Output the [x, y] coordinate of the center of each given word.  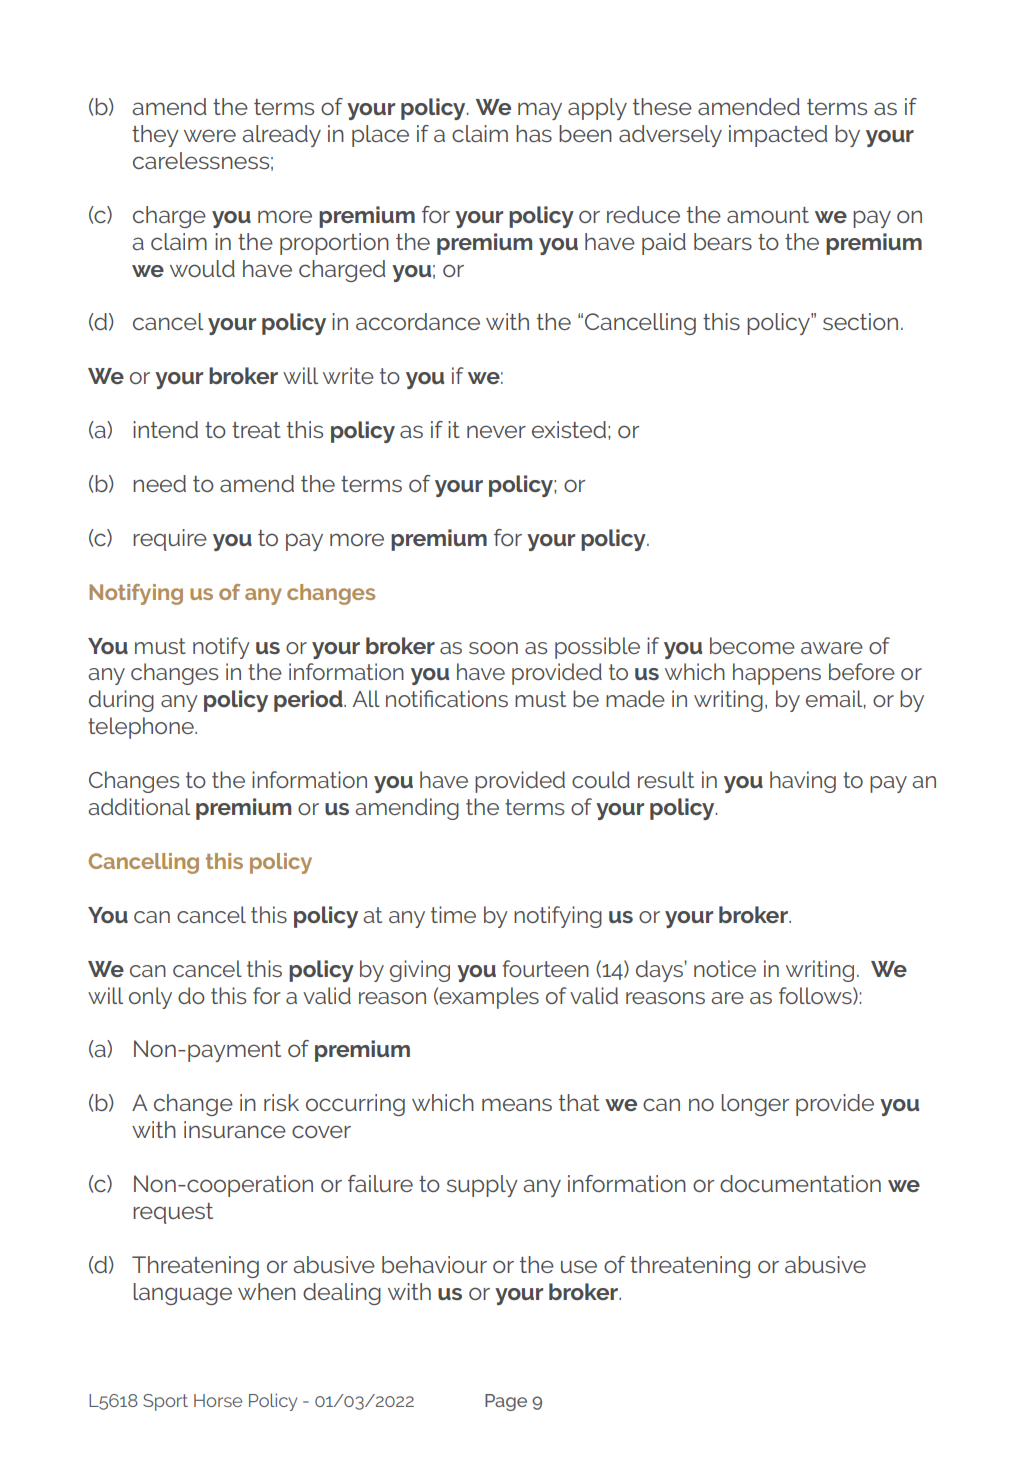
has [534, 133]
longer [755, 1105]
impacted [778, 136]
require [170, 540]
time [453, 914]
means [517, 1104]
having [803, 782]
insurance [235, 1129]
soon [493, 648]
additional [139, 806]
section [860, 321]
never [496, 431]
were [210, 135]
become [752, 645]
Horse [218, 1400]
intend [165, 429]
